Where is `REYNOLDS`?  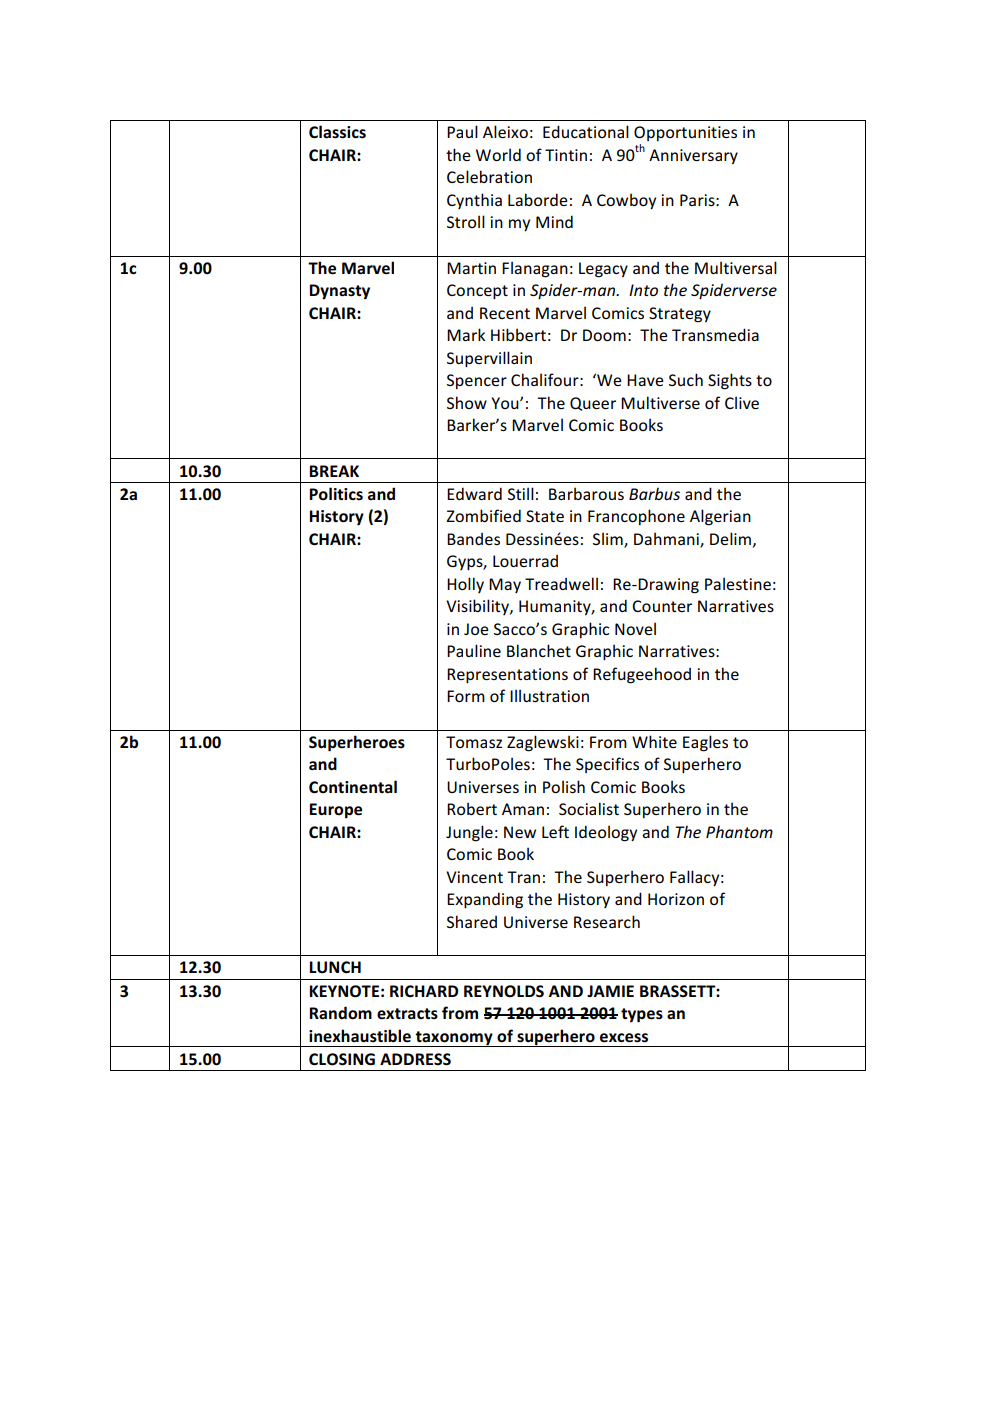
REYNOLDS is located at coordinates (504, 991).
